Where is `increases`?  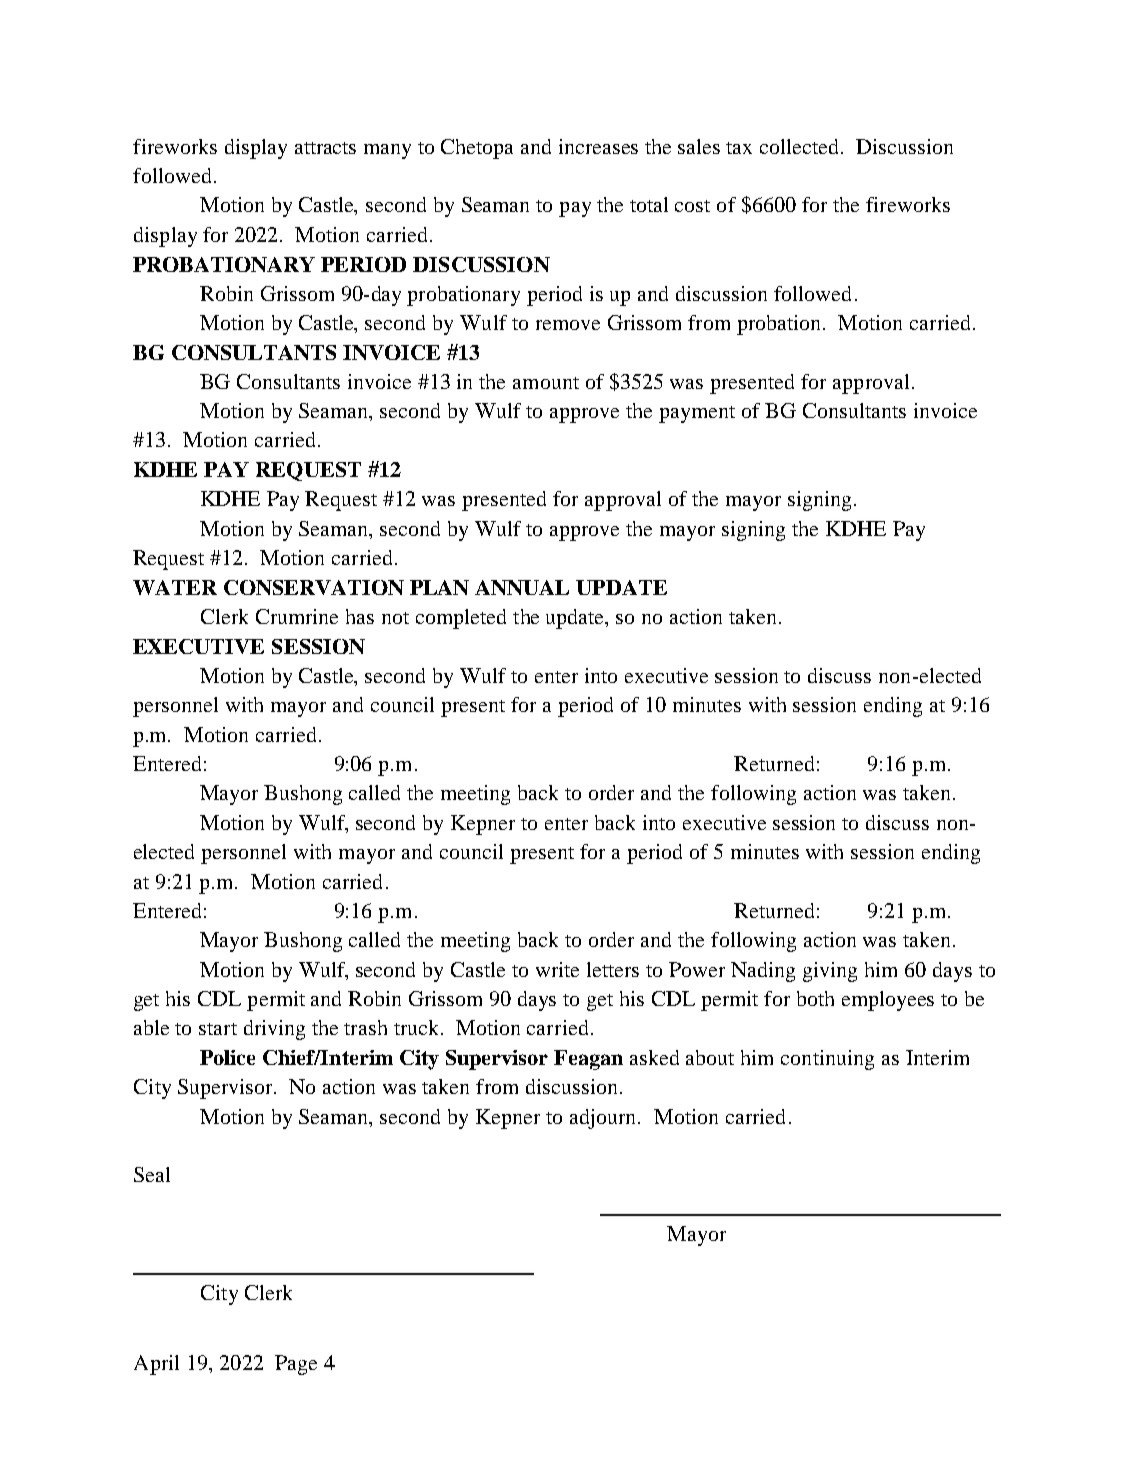 increases is located at coordinates (598, 146).
